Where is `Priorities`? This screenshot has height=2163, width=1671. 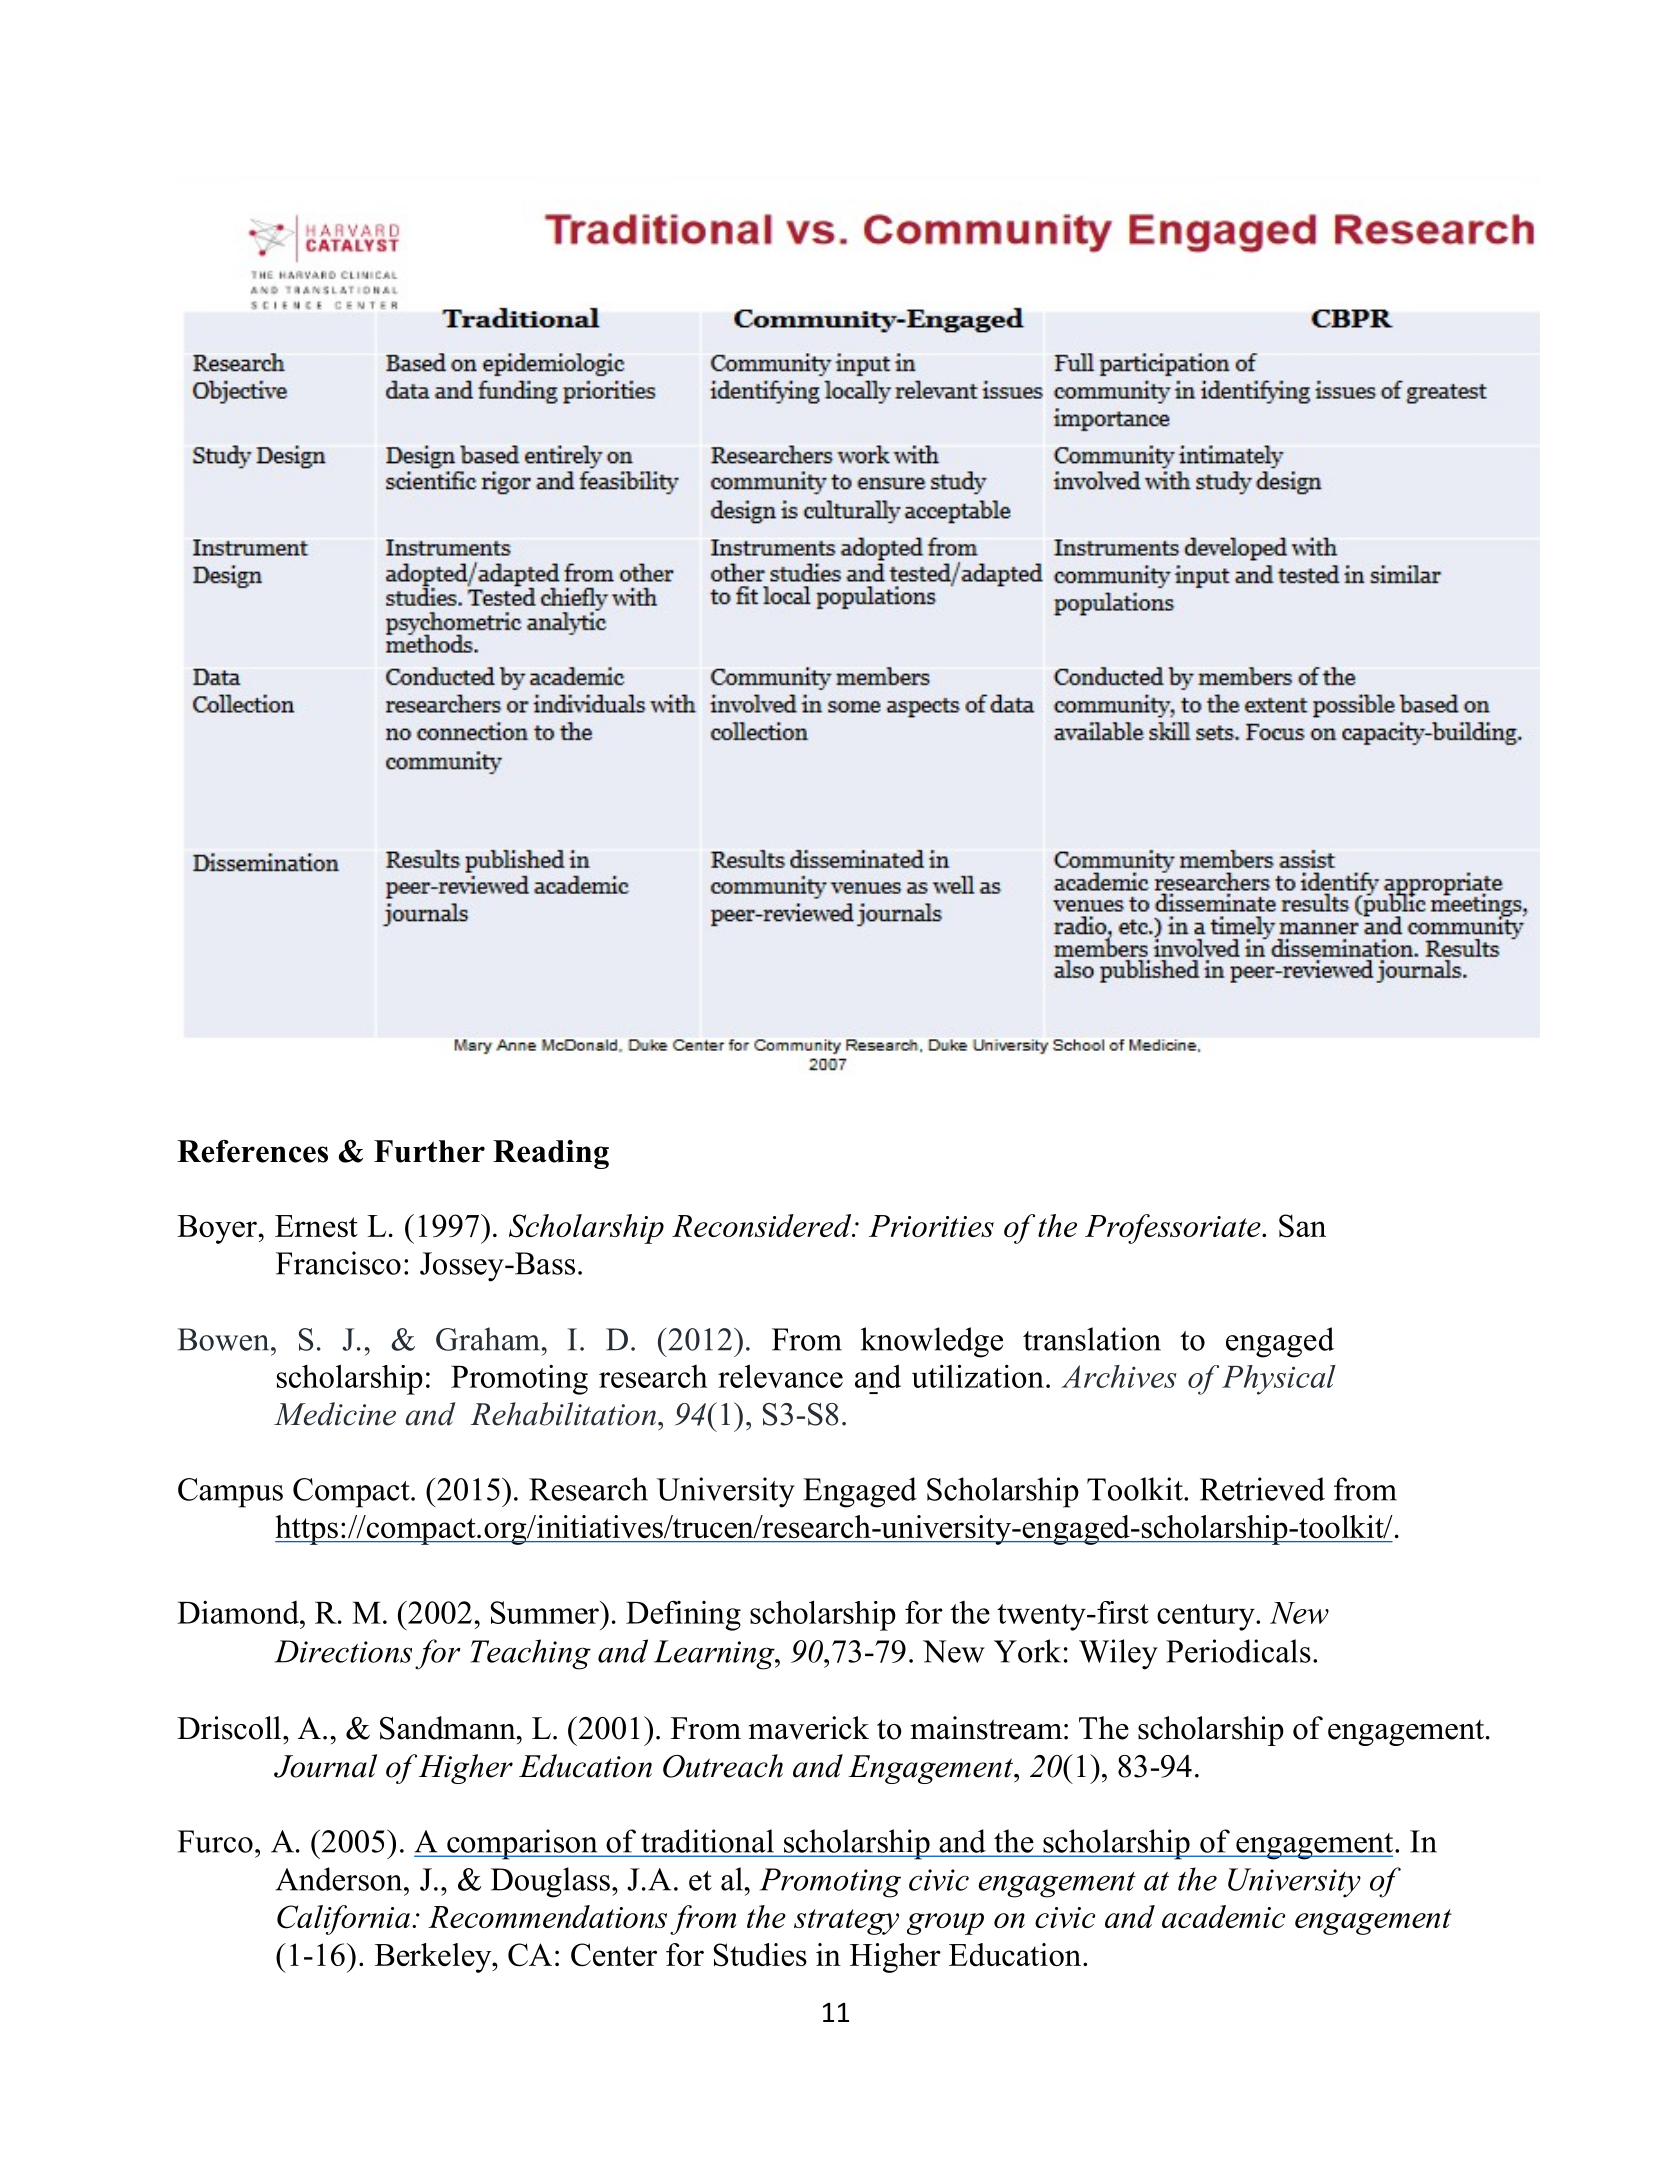
Priorities is located at coordinates (931, 1226).
